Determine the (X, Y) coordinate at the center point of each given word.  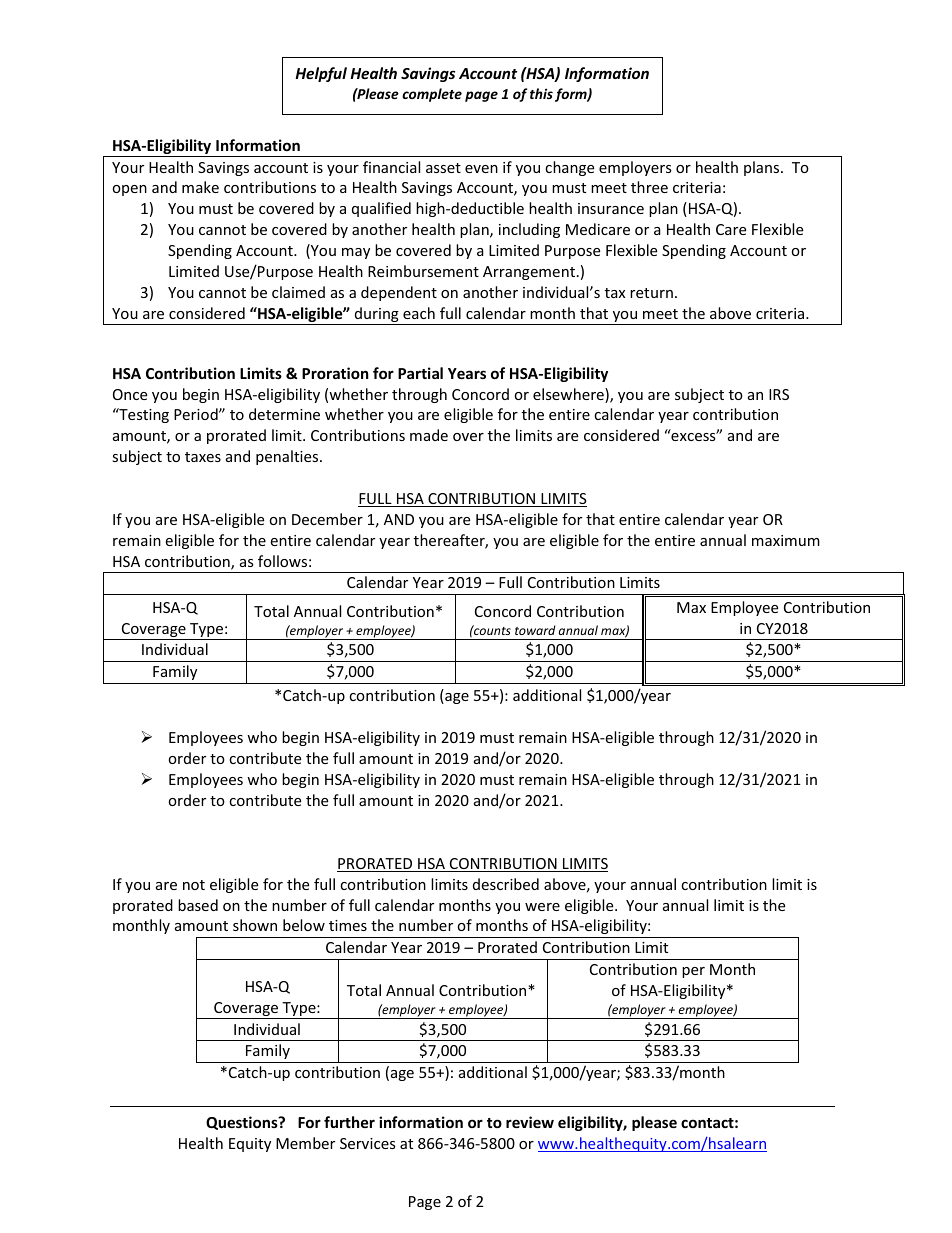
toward (535, 630)
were (542, 907)
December (327, 519)
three (649, 187)
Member (305, 1143)
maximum (786, 540)
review (530, 1122)
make (200, 187)
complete (432, 95)
